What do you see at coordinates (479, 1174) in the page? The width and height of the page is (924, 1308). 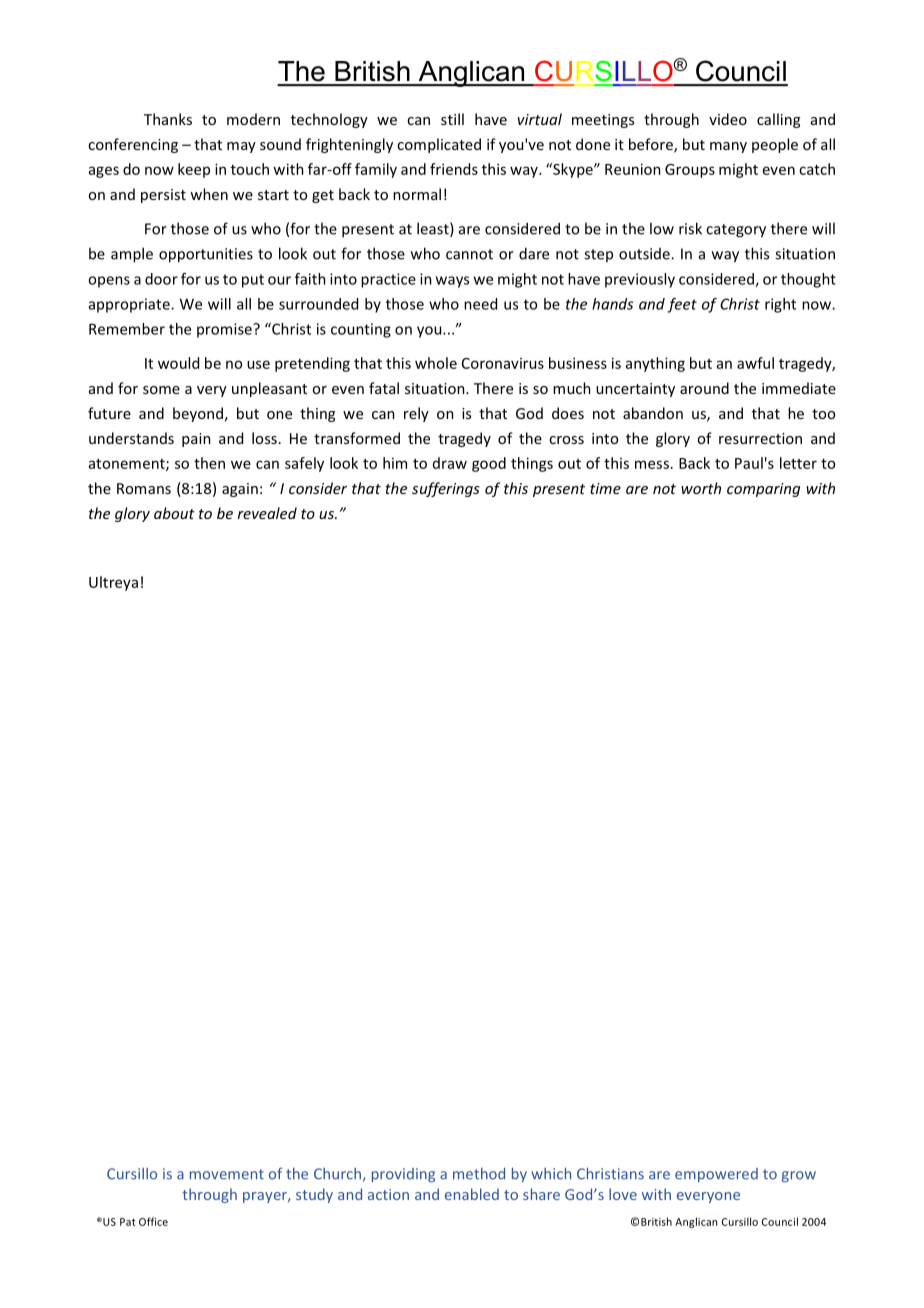 I see `method` at bounding box center [479, 1174].
